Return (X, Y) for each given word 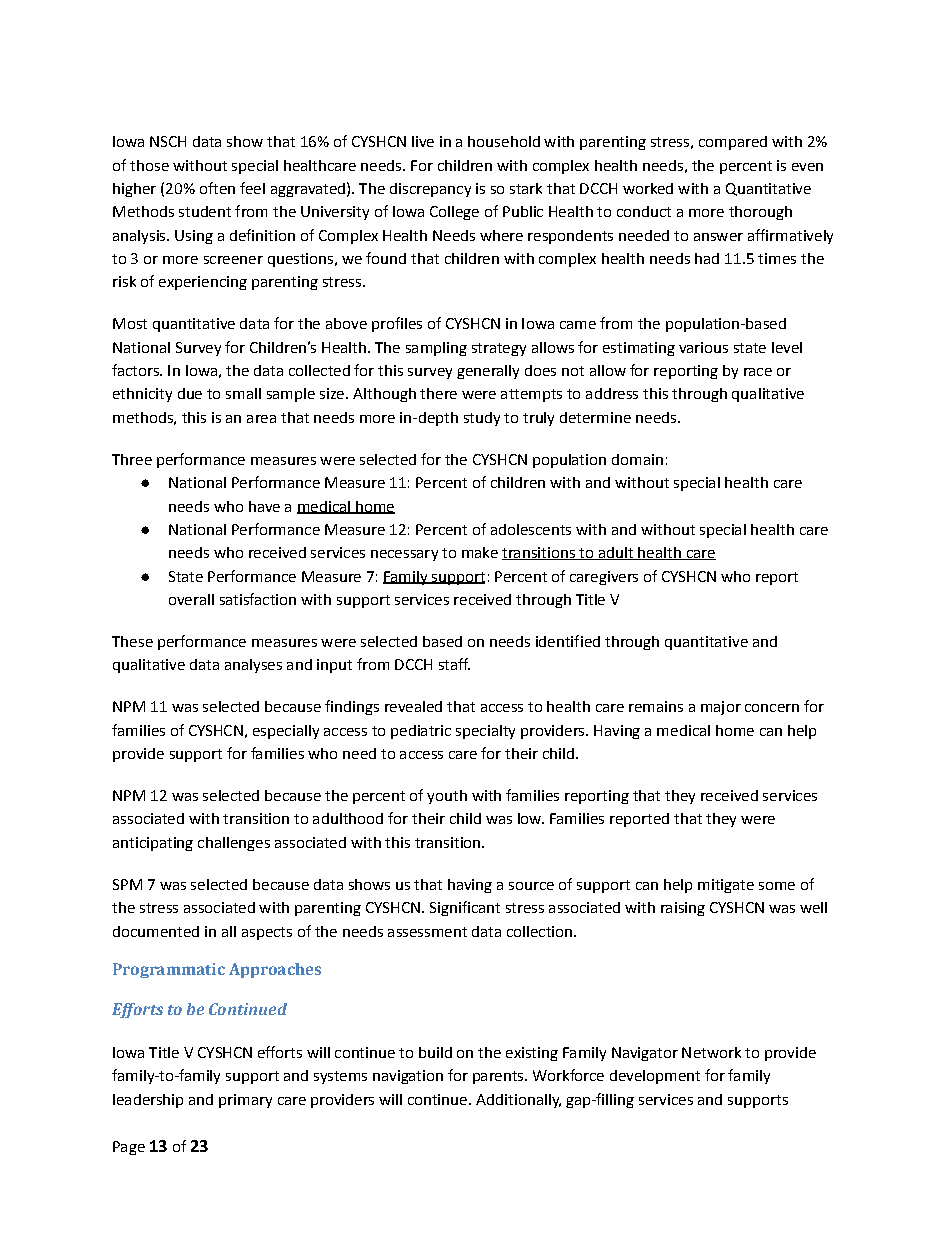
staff (454, 664)
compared (733, 143)
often (217, 188)
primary (245, 1101)
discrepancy (430, 190)
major (721, 708)
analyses (253, 666)
